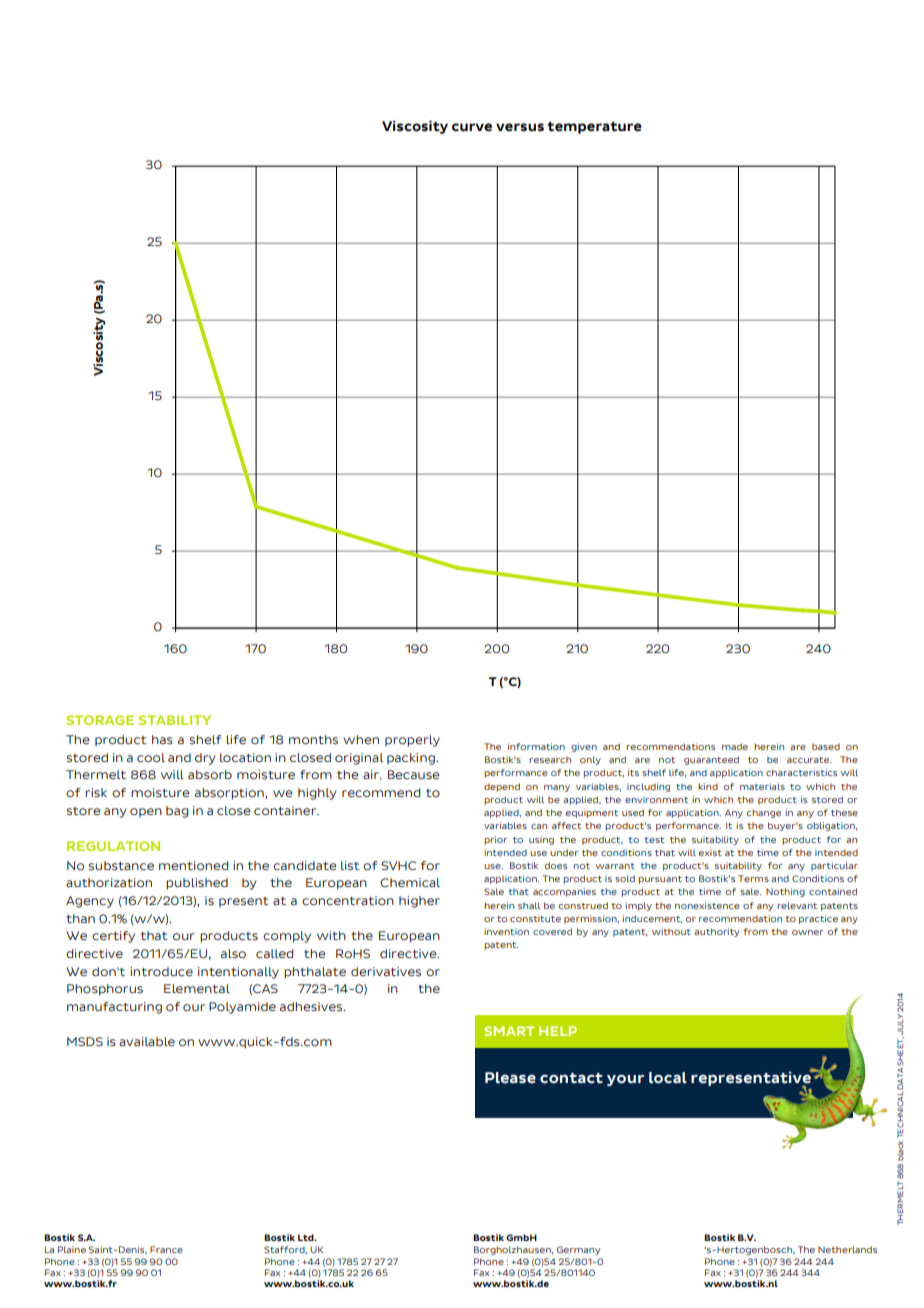 The image size is (924, 1308). I want to click on made, so click(735, 746).
